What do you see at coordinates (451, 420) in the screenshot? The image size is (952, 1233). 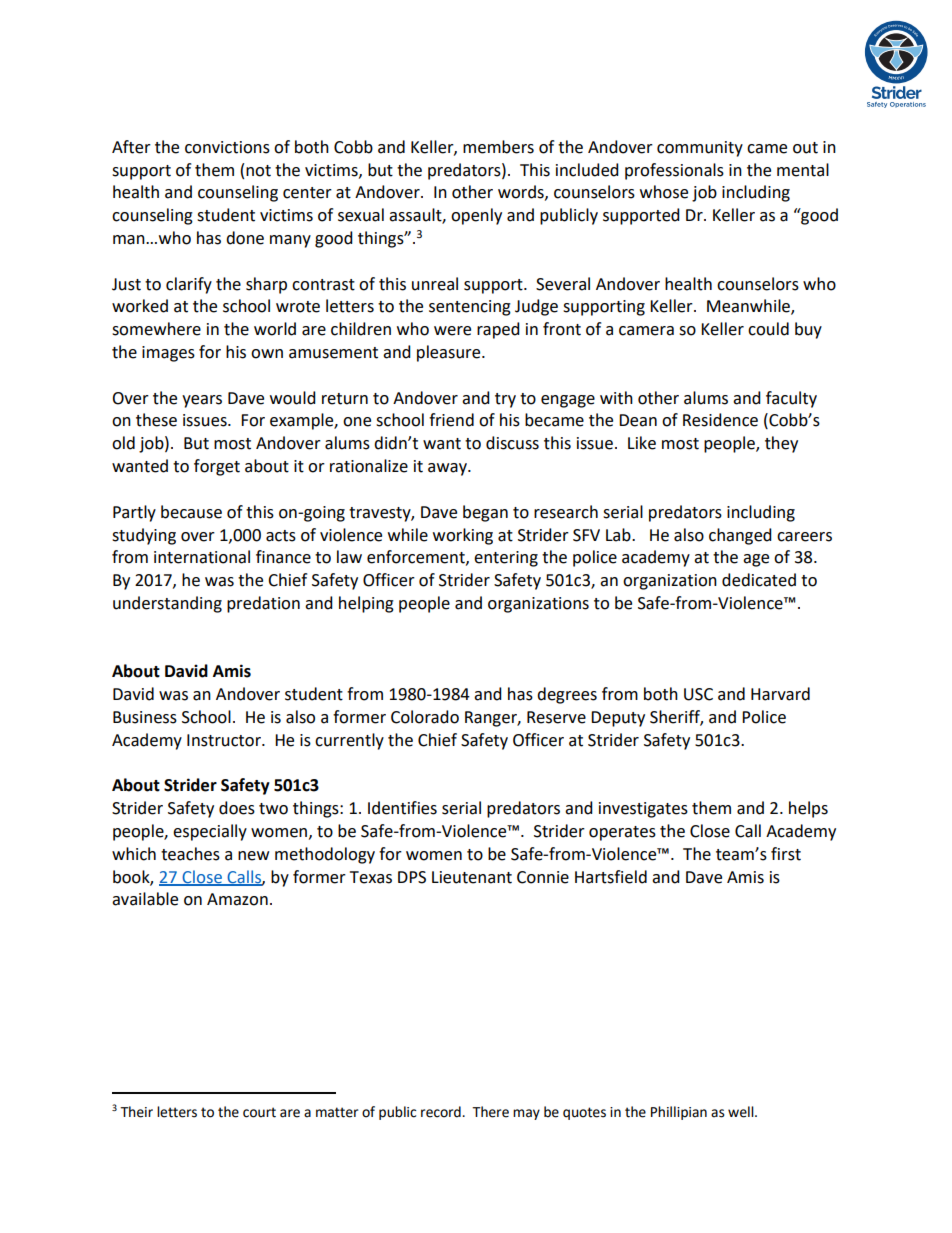 I see `friend` at bounding box center [451, 420].
